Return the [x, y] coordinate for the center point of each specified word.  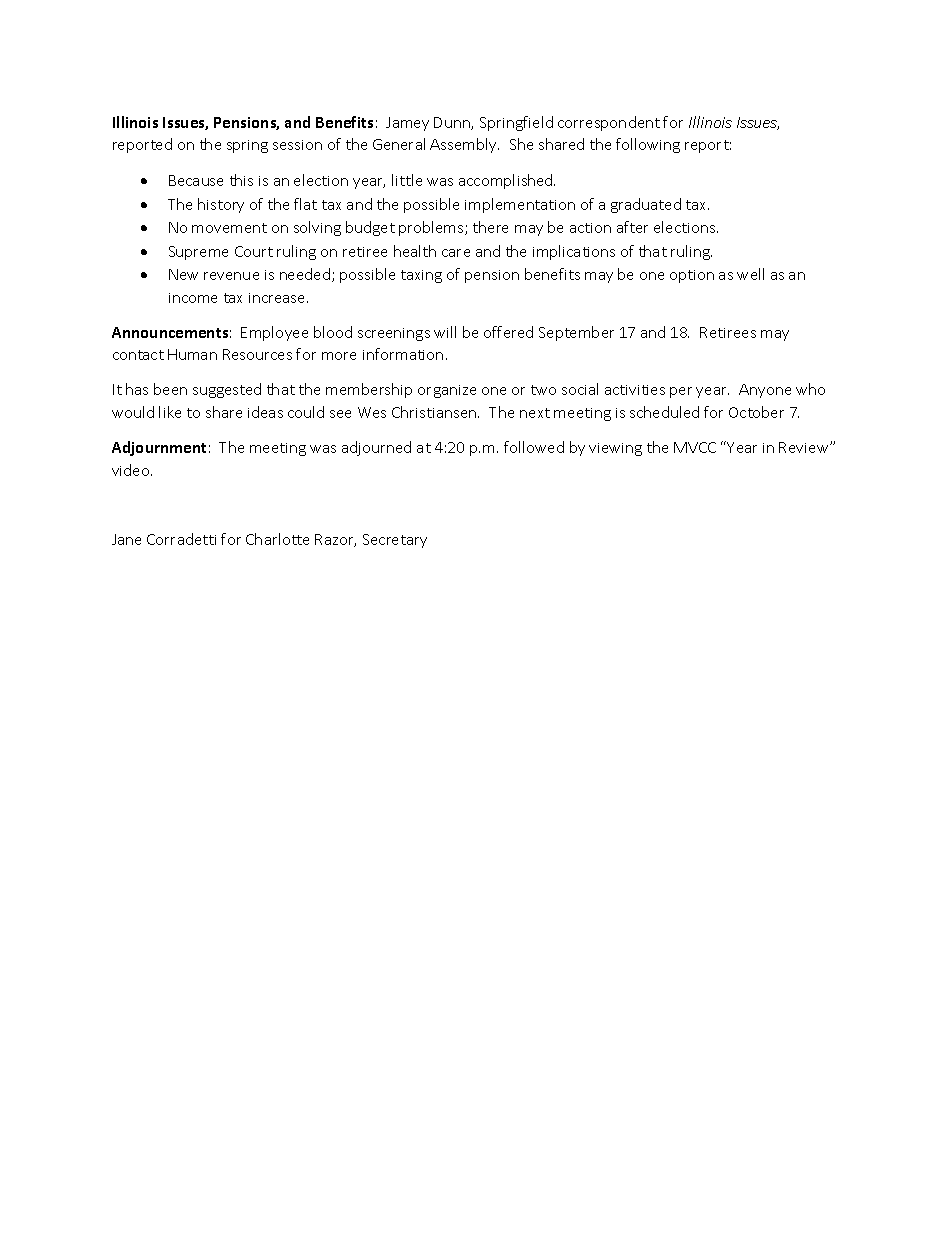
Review [805, 447]
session [297, 145]
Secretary [395, 541]
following [648, 145]
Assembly [464, 145]
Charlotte [277, 539]
